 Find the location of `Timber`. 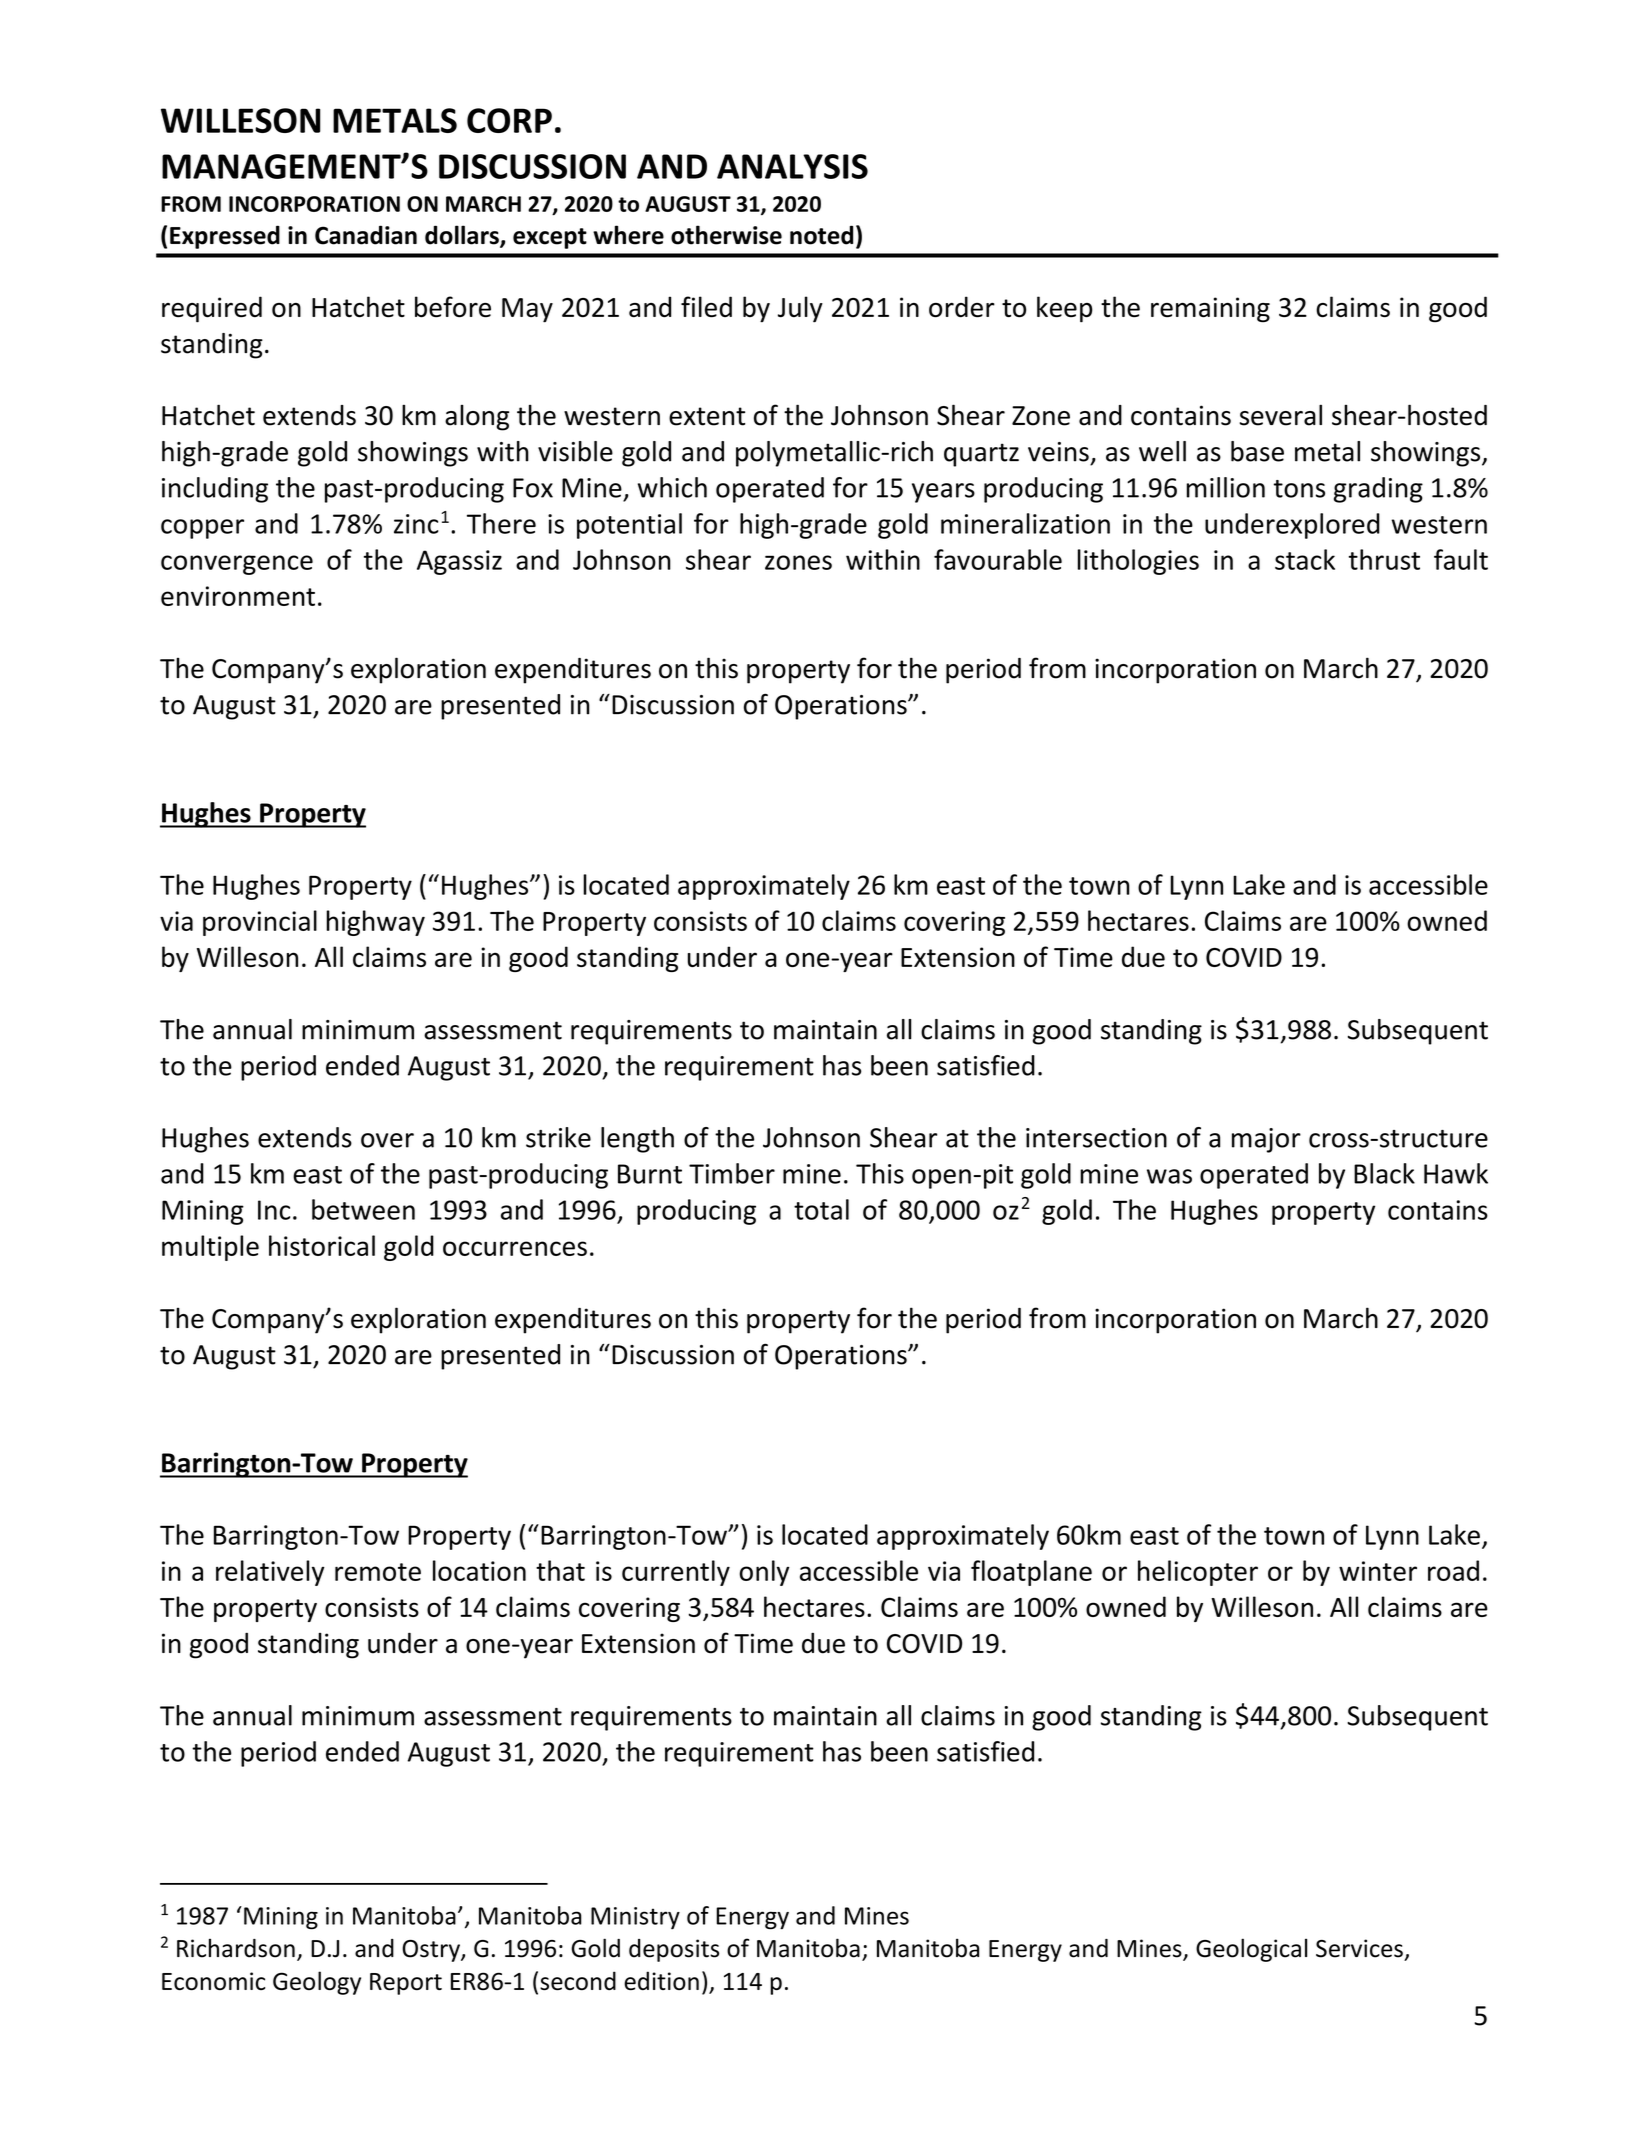

Timber is located at coordinates (732, 1173).
